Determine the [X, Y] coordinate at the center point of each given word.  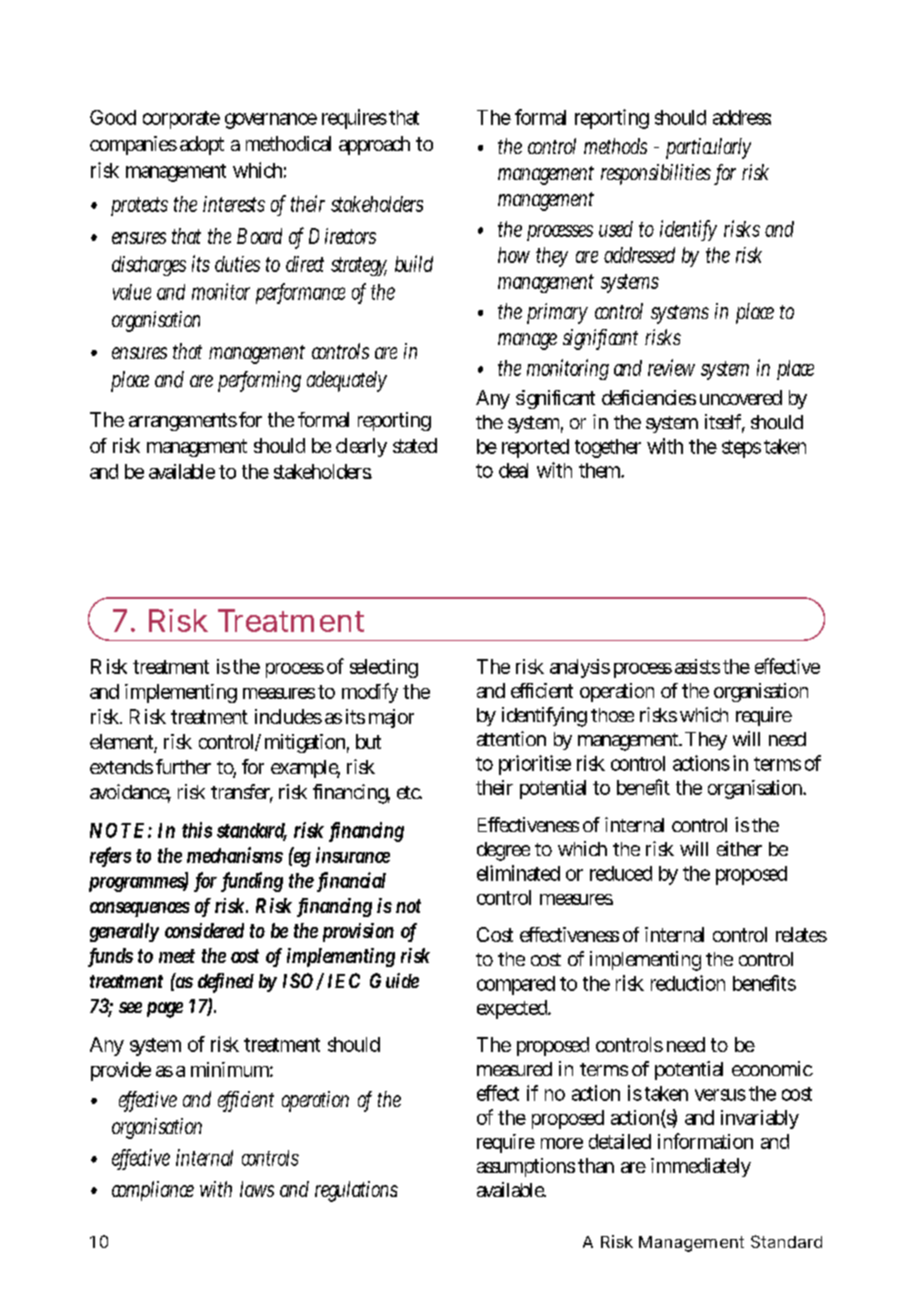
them [601, 470]
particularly [708, 148]
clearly [361, 447]
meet [177, 956]
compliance [153, 1191]
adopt [202, 145]
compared [516, 985]
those [612, 715]
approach [374, 145]
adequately [347, 381]
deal [513, 470]
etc [409, 792]
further [183, 766]
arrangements [183, 422]
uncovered [741, 397]
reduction [688, 983]
